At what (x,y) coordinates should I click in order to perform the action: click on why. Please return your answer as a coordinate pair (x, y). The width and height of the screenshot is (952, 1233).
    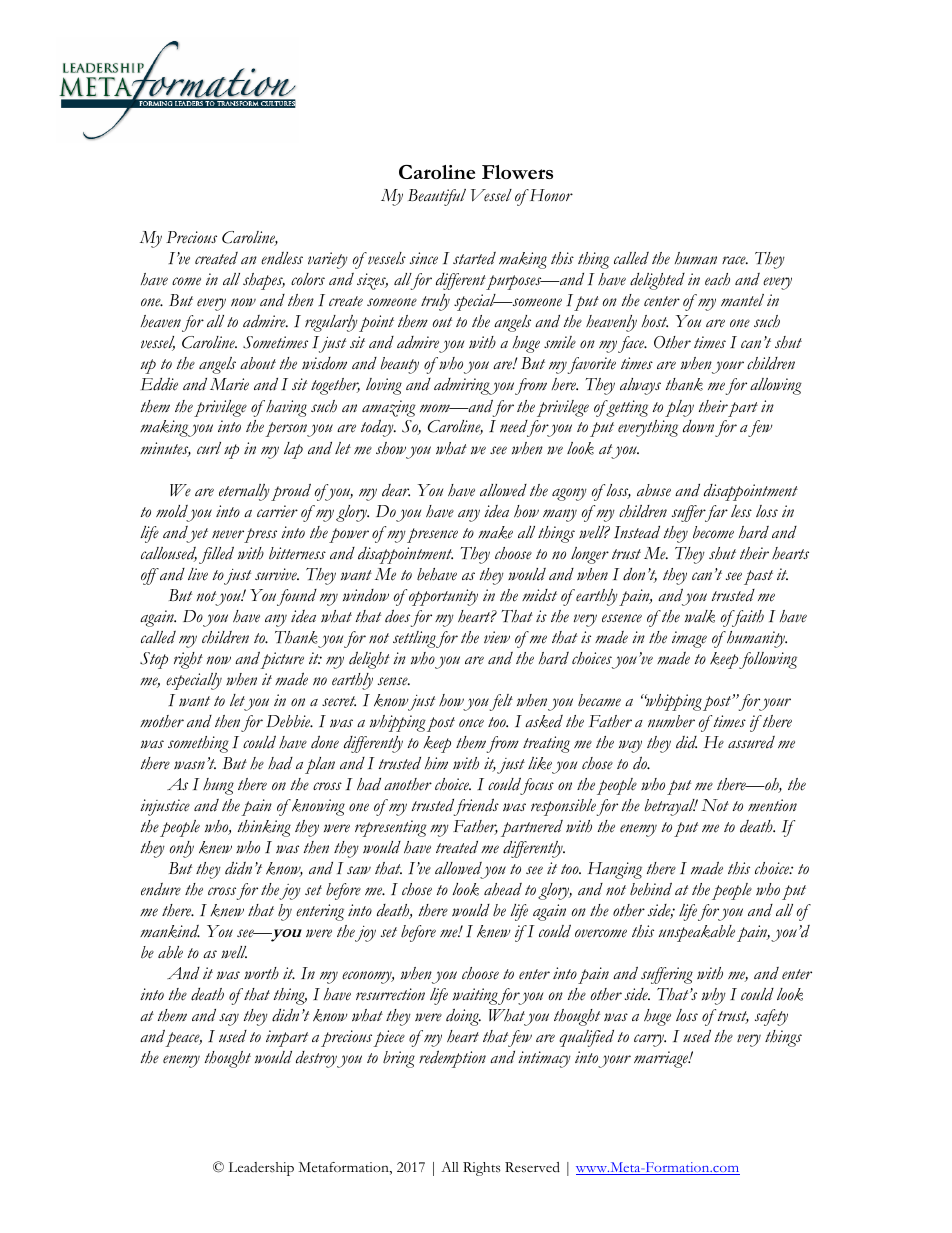
    Looking at the image, I should click on (714, 996).
